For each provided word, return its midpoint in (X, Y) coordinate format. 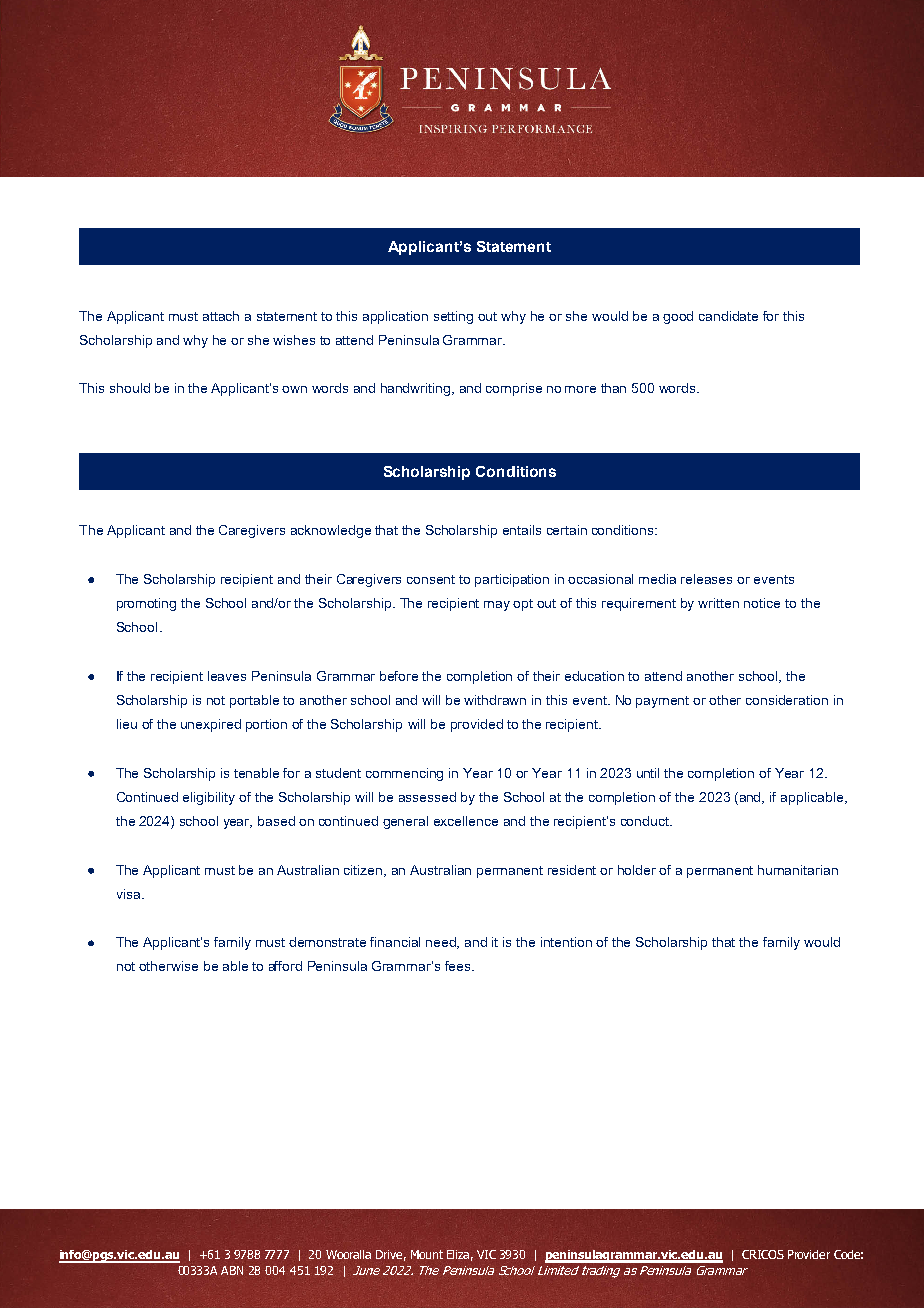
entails (522, 530)
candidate (728, 316)
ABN (232, 1270)
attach (221, 316)
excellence (466, 821)
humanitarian (798, 870)
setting (453, 317)
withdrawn (495, 700)
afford (285, 966)
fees (459, 966)
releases (706, 579)
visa (130, 894)
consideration (787, 700)
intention (566, 942)
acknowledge (331, 531)
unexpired (211, 725)
